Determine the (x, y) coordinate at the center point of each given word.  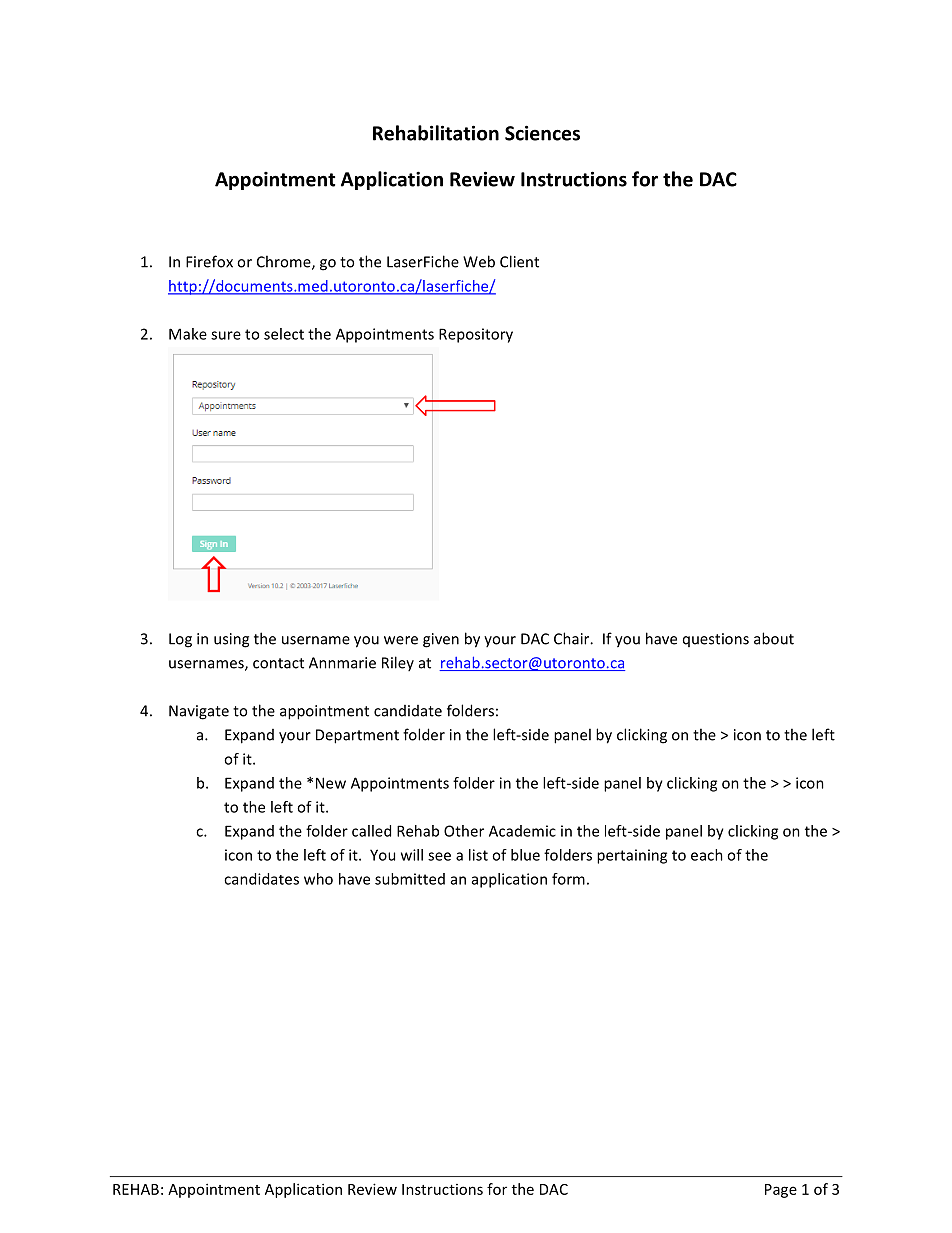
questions (716, 640)
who (318, 879)
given (441, 640)
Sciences (542, 133)
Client (519, 261)
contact (278, 663)
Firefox (209, 261)
